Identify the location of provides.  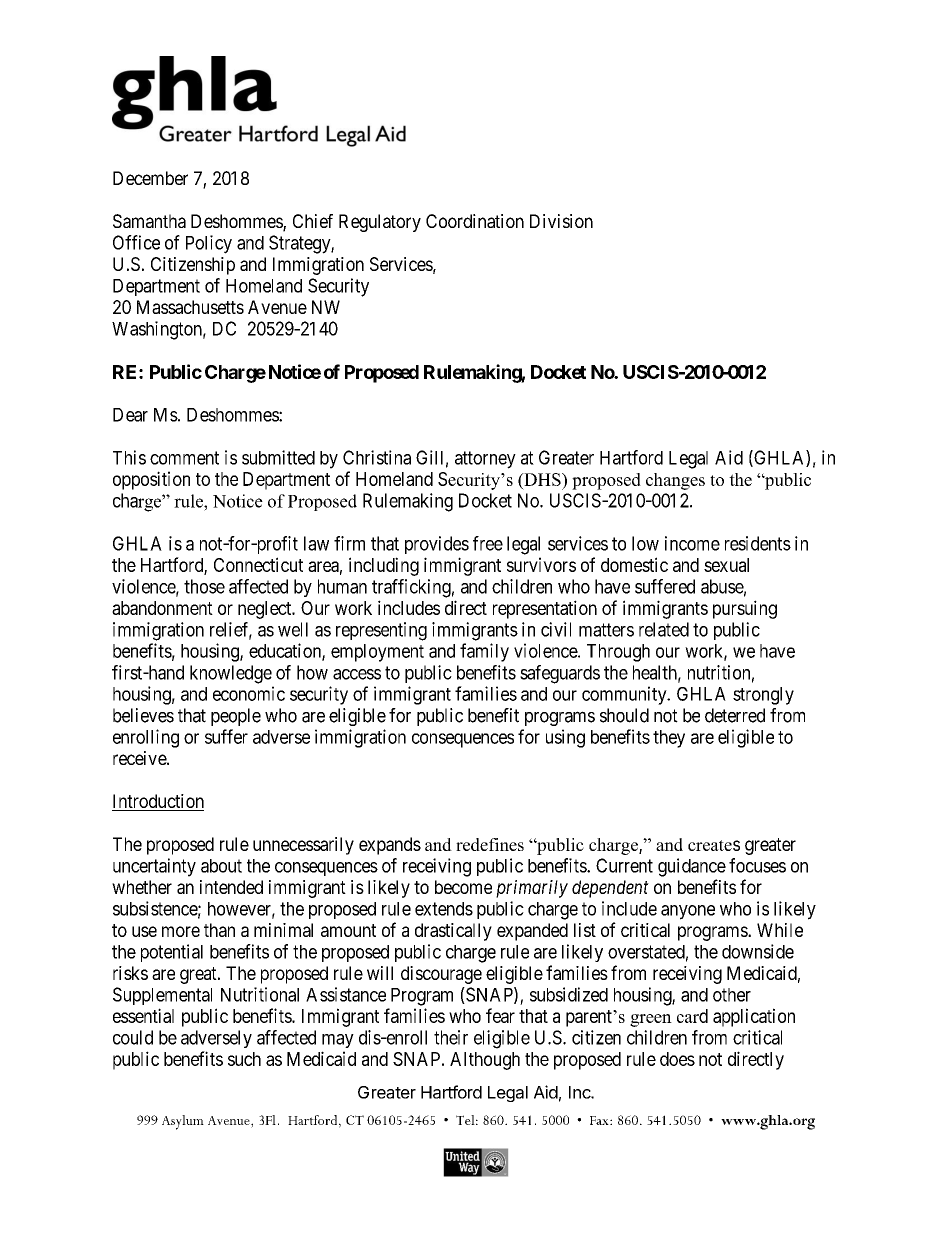
(437, 545).
